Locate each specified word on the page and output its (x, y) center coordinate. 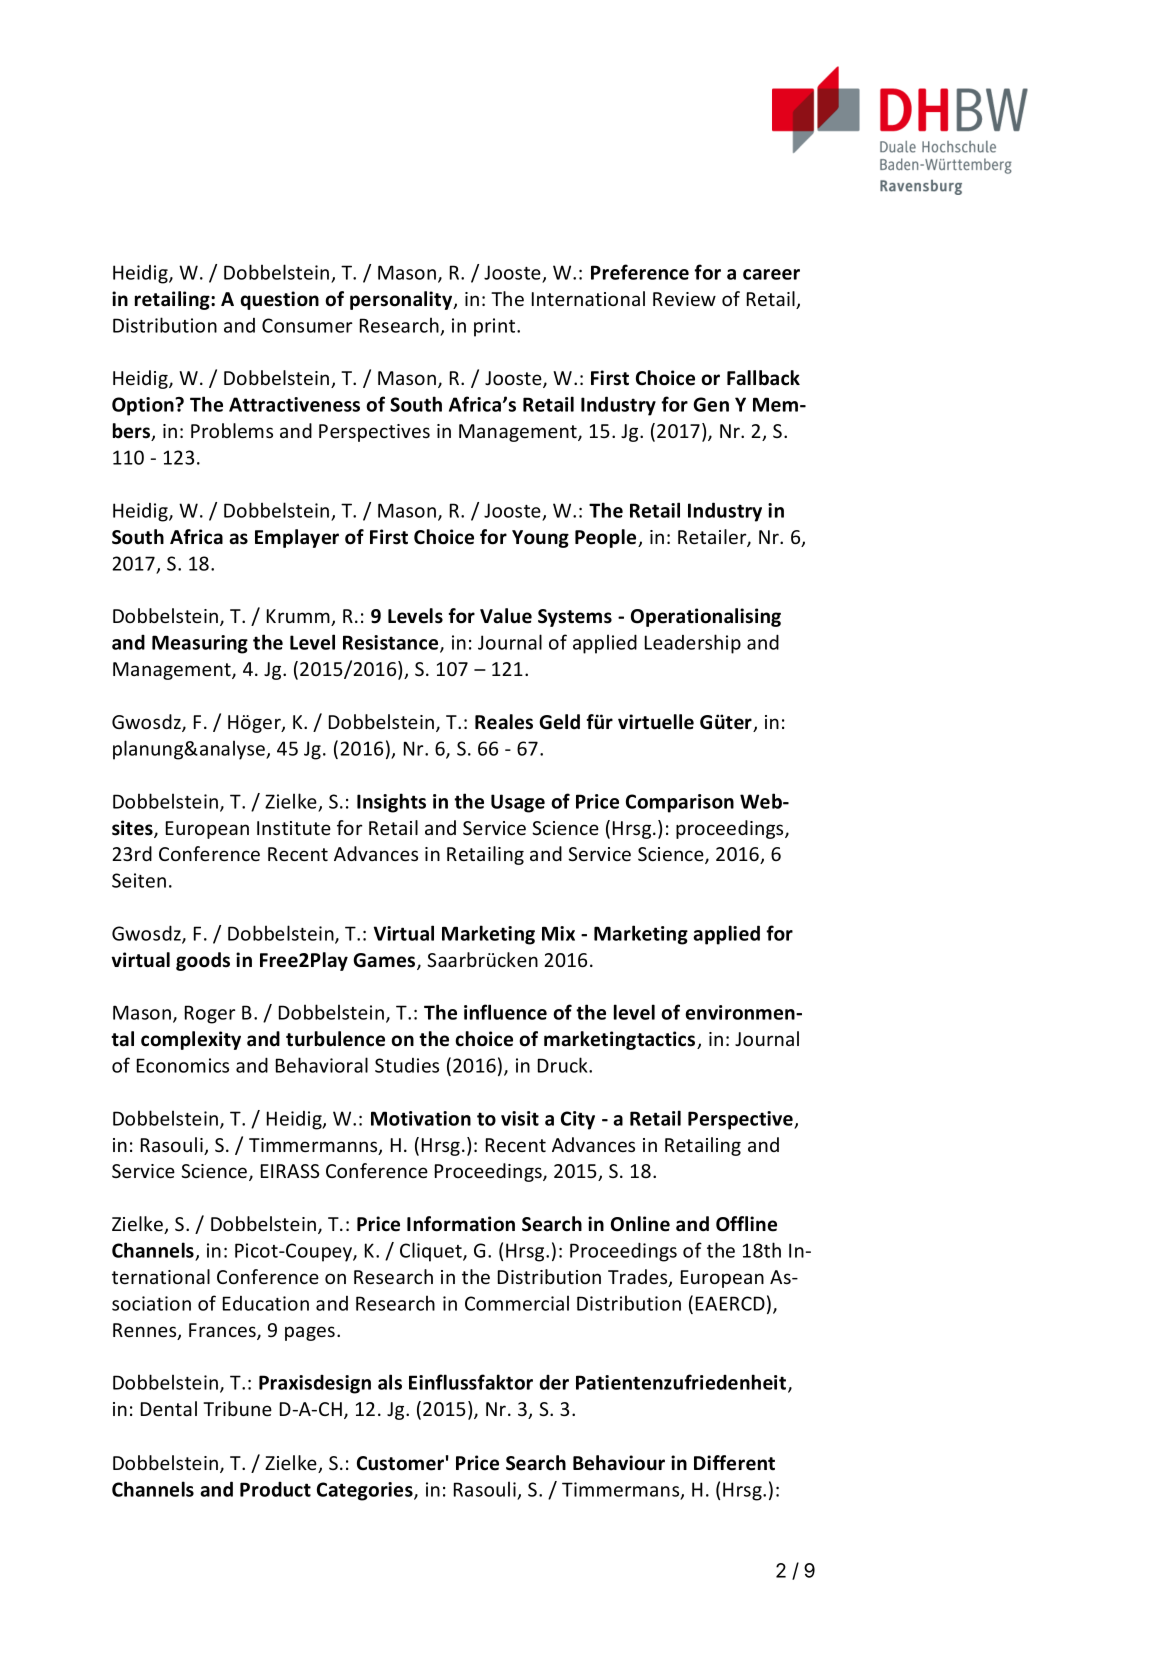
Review (684, 299)
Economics (183, 1065)
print (496, 327)
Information (461, 1224)
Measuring (200, 644)
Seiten (139, 880)
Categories (366, 1491)
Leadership (693, 644)
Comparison (680, 803)
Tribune (237, 1408)
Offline (746, 1224)
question (280, 300)
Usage (518, 803)
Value (506, 616)
